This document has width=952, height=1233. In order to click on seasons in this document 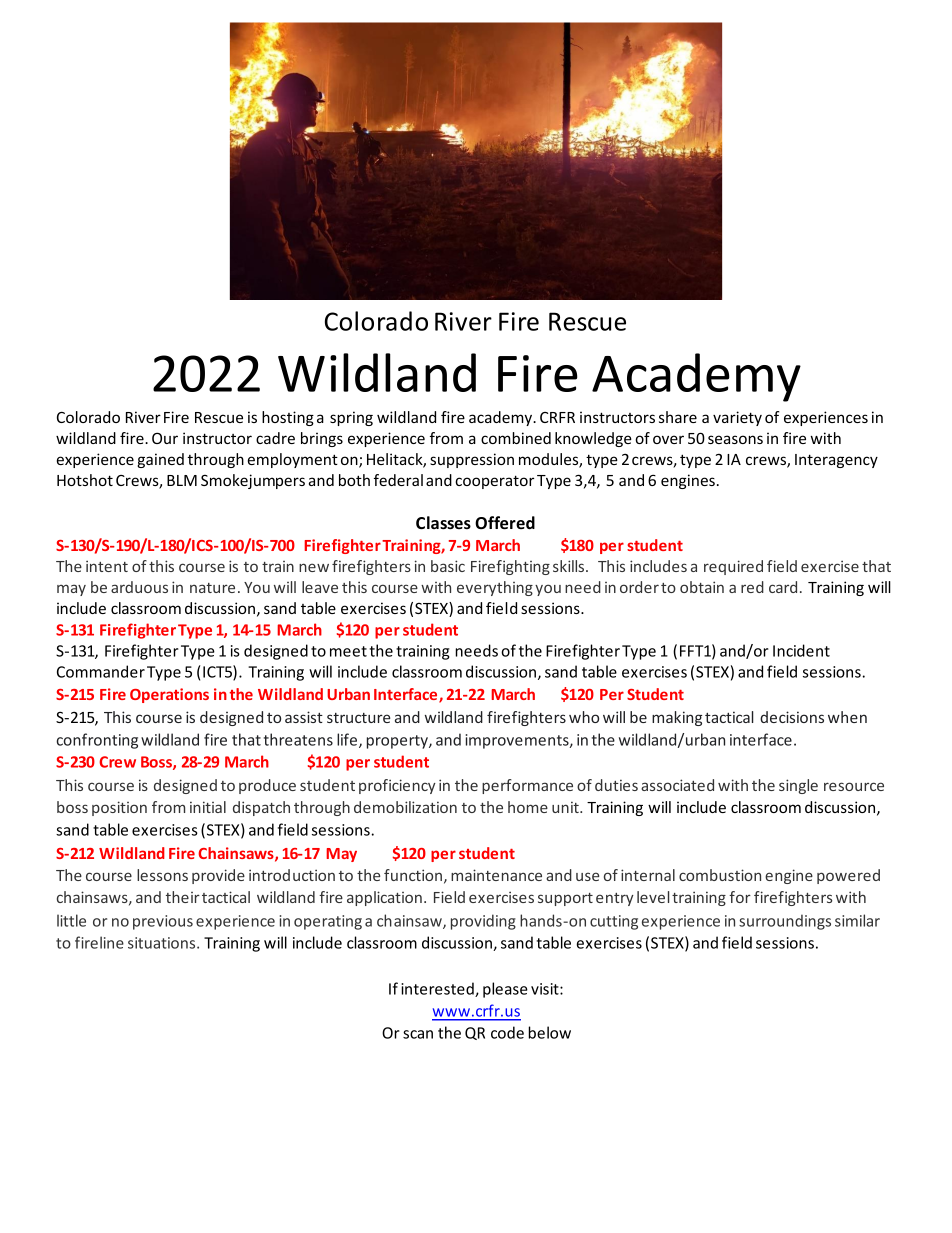, I will do `click(735, 439)`.
